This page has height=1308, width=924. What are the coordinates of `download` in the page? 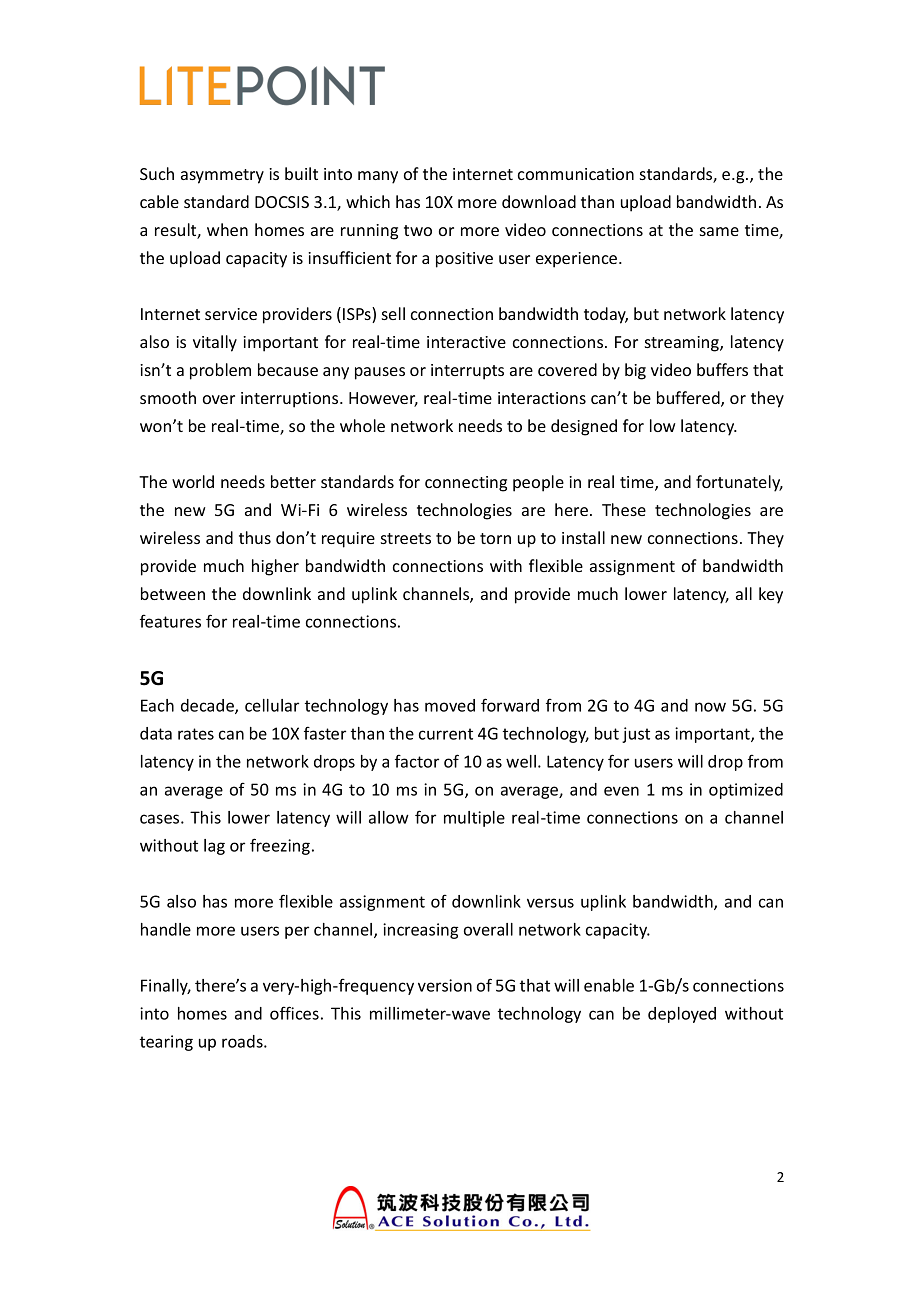 It's located at (539, 201).
